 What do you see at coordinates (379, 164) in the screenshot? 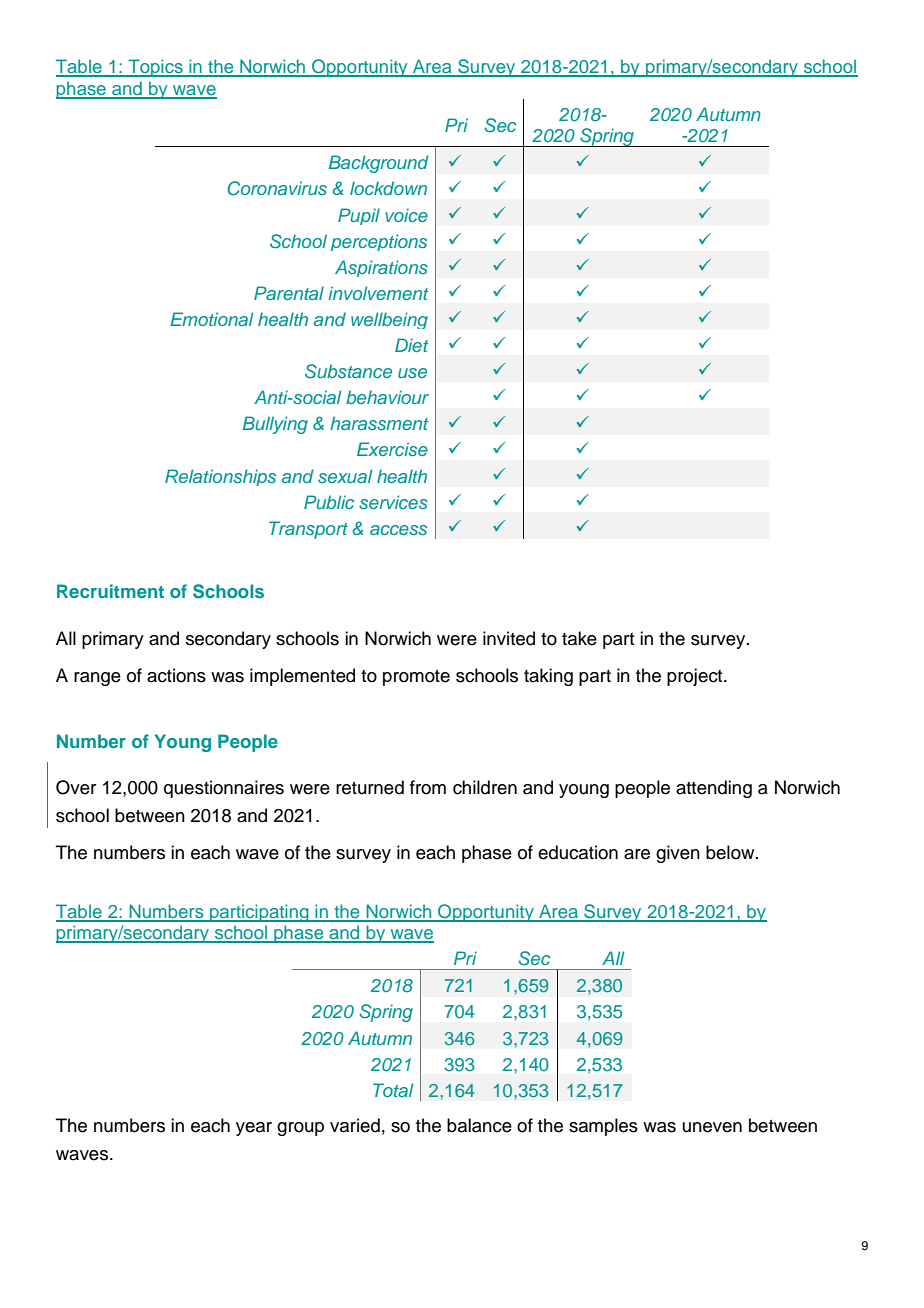
I see `Background` at bounding box center [379, 164].
